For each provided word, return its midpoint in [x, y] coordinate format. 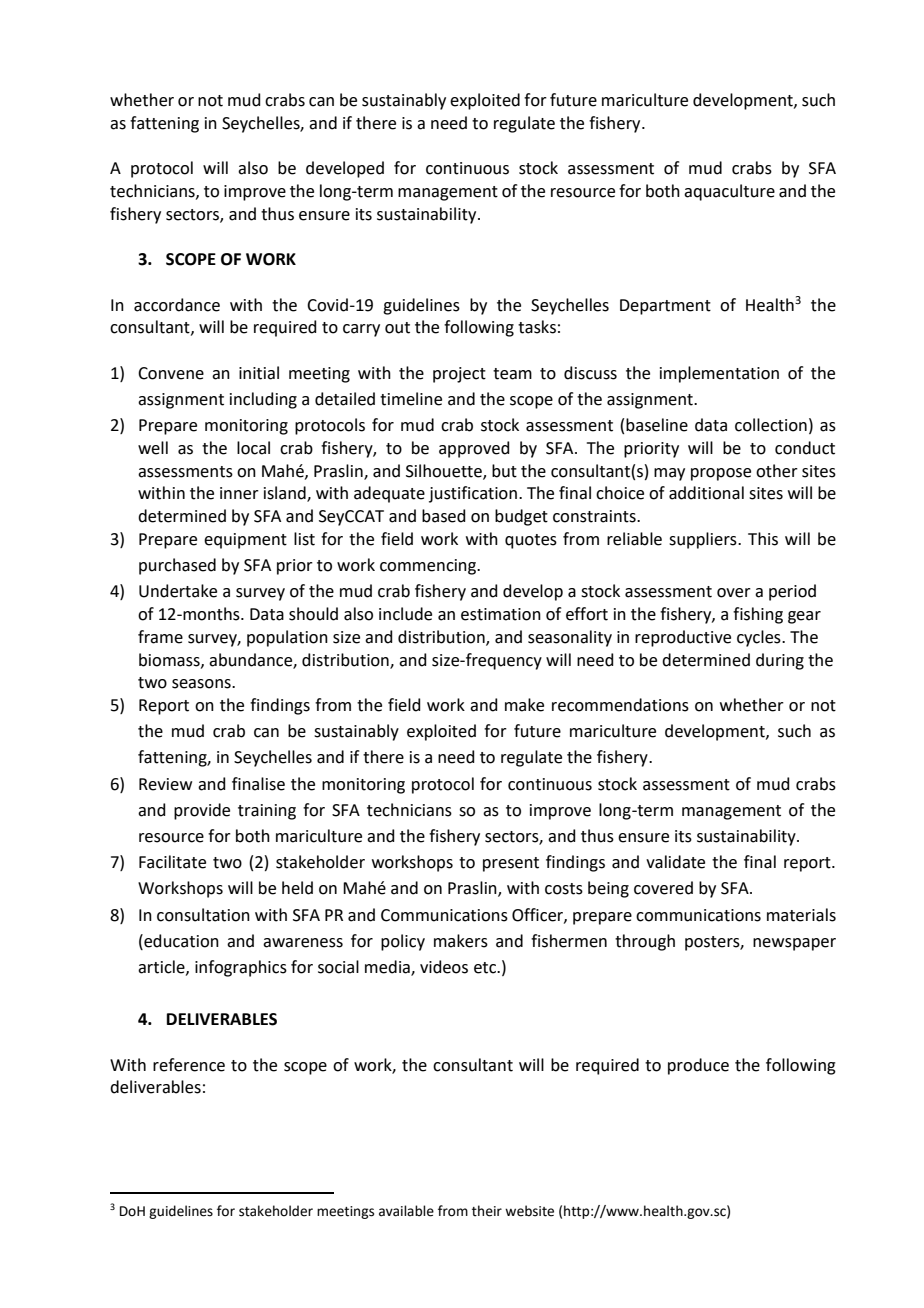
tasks [537, 327]
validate [675, 862]
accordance [177, 305]
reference [189, 1065]
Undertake [178, 591]
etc [486, 968]
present [511, 864]
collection [771, 425]
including [263, 400]
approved [474, 449]
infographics [241, 968]
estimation [501, 614]
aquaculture [729, 192]
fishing [758, 615]
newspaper [794, 944]
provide [202, 811]
